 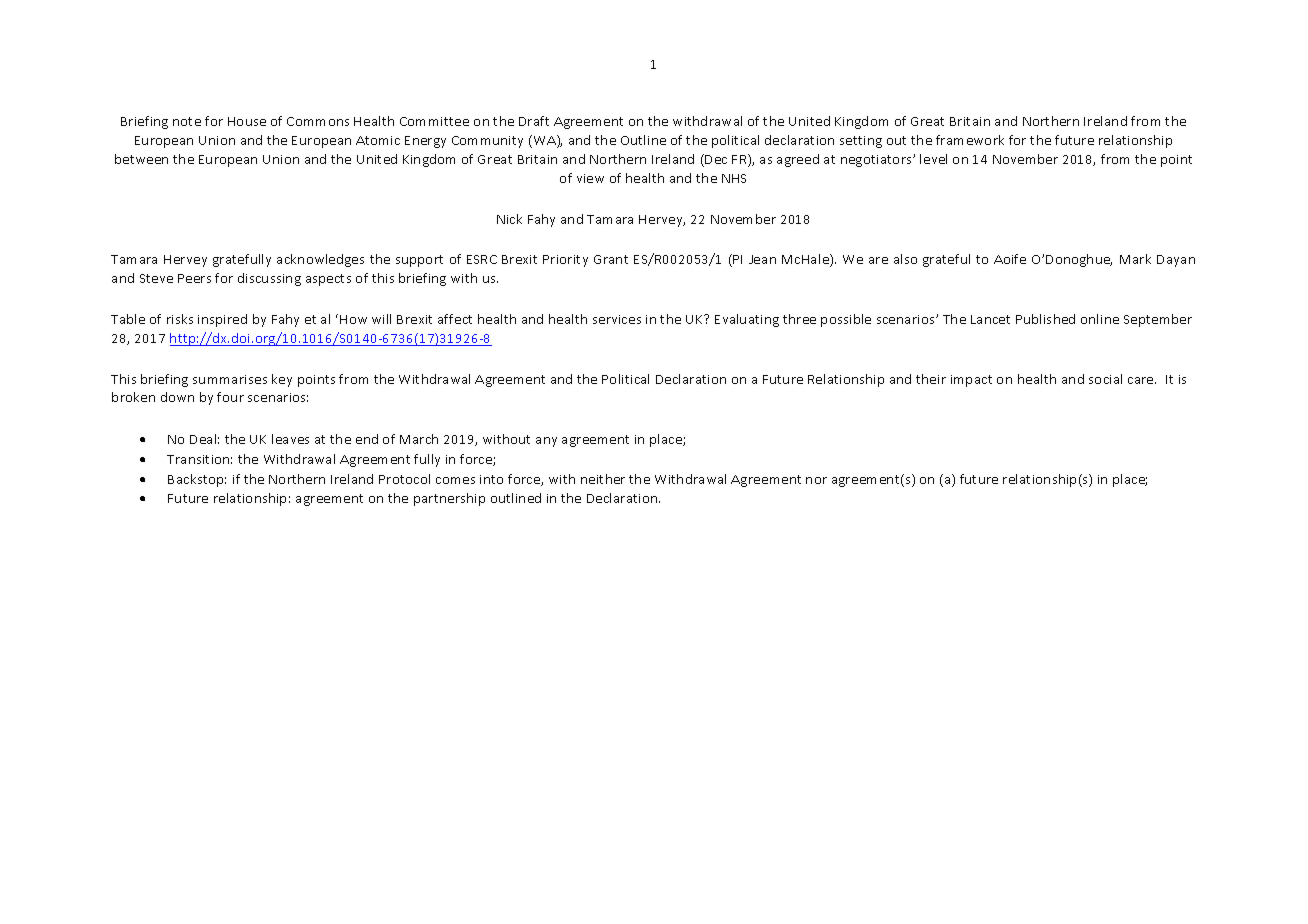 I want to click on neither, so click(x=603, y=479).
